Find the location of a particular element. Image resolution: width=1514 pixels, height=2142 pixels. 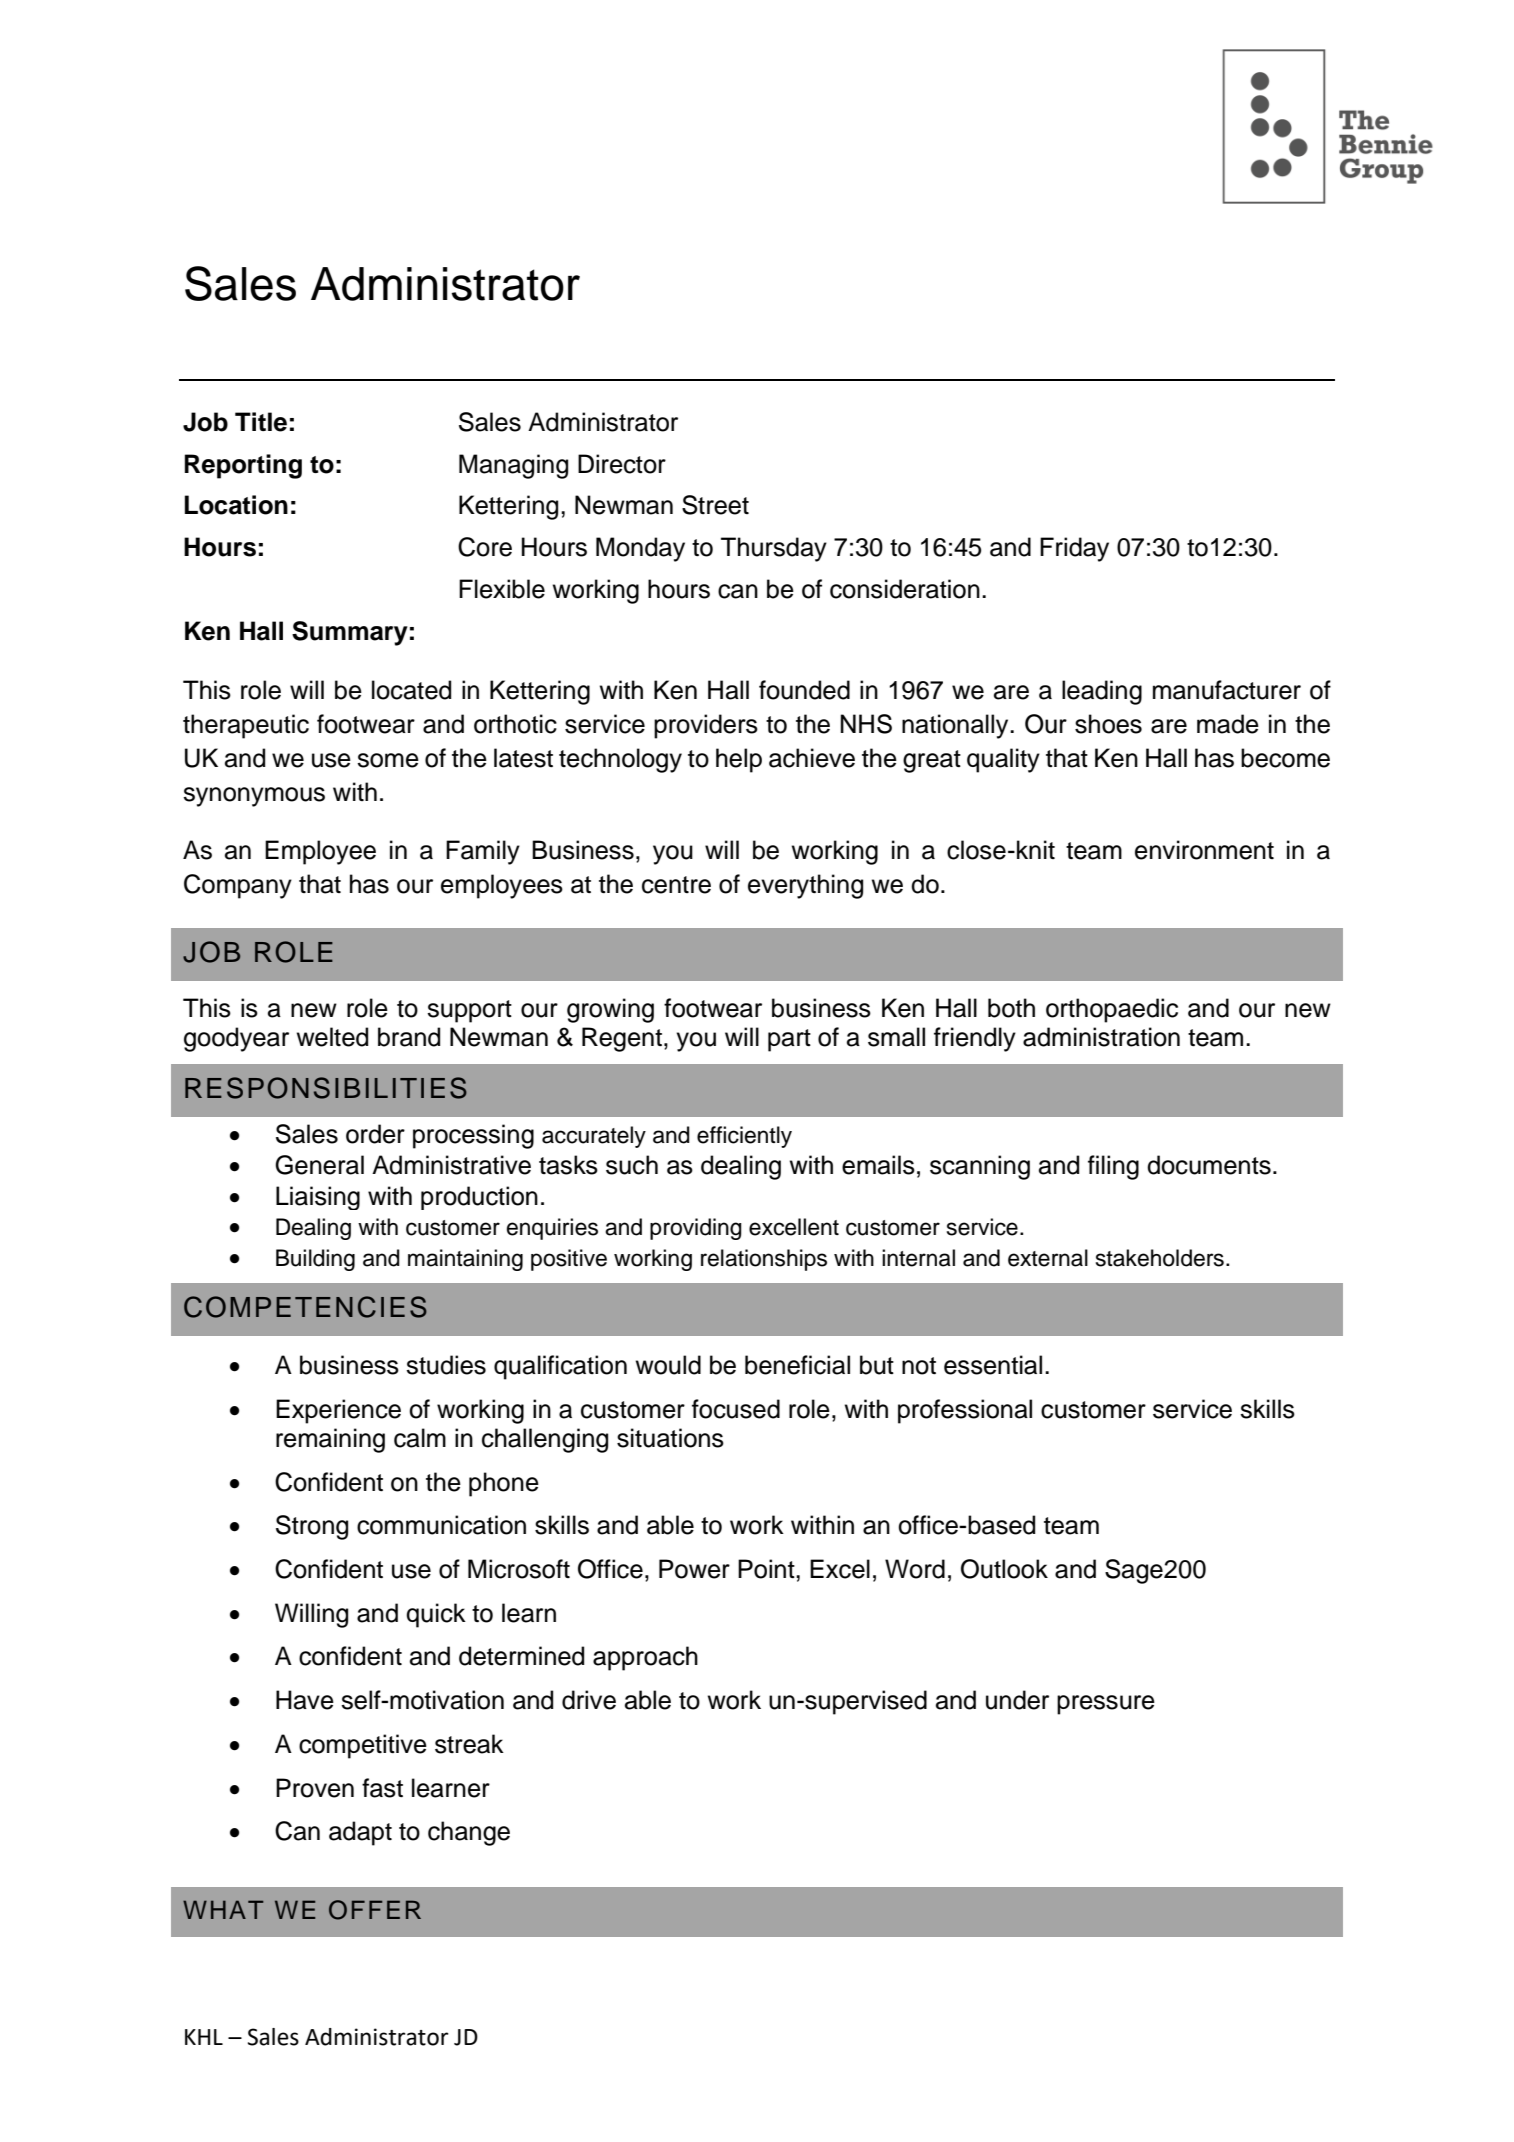

orthopaedic is located at coordinates (1112, 1010).
